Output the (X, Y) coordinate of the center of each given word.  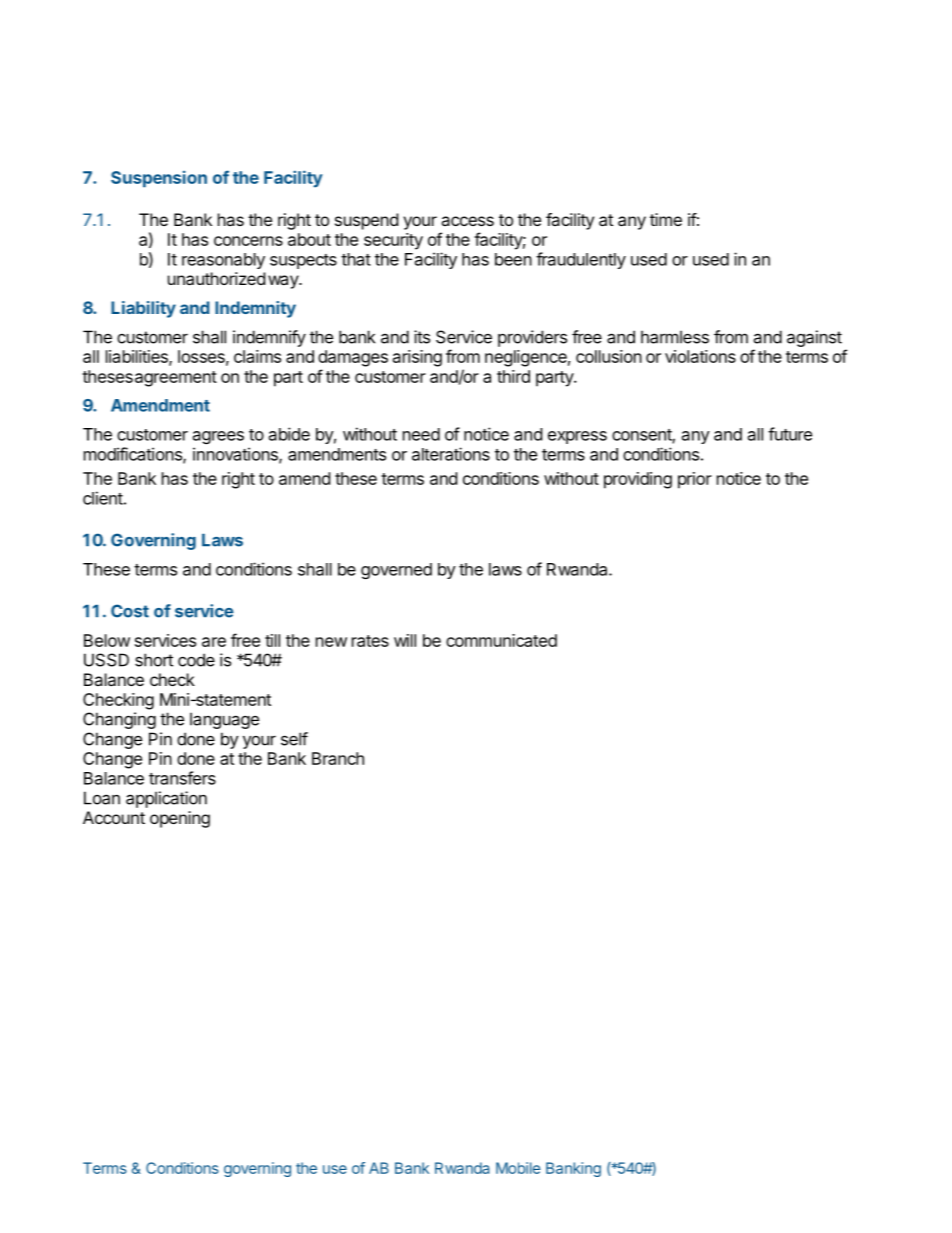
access (467, 221)
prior (695, 480)
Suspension (159, 179)
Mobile (518, 1168)
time (666, 219)
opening (180, 819)
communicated (501, 640)
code (196, 660)
